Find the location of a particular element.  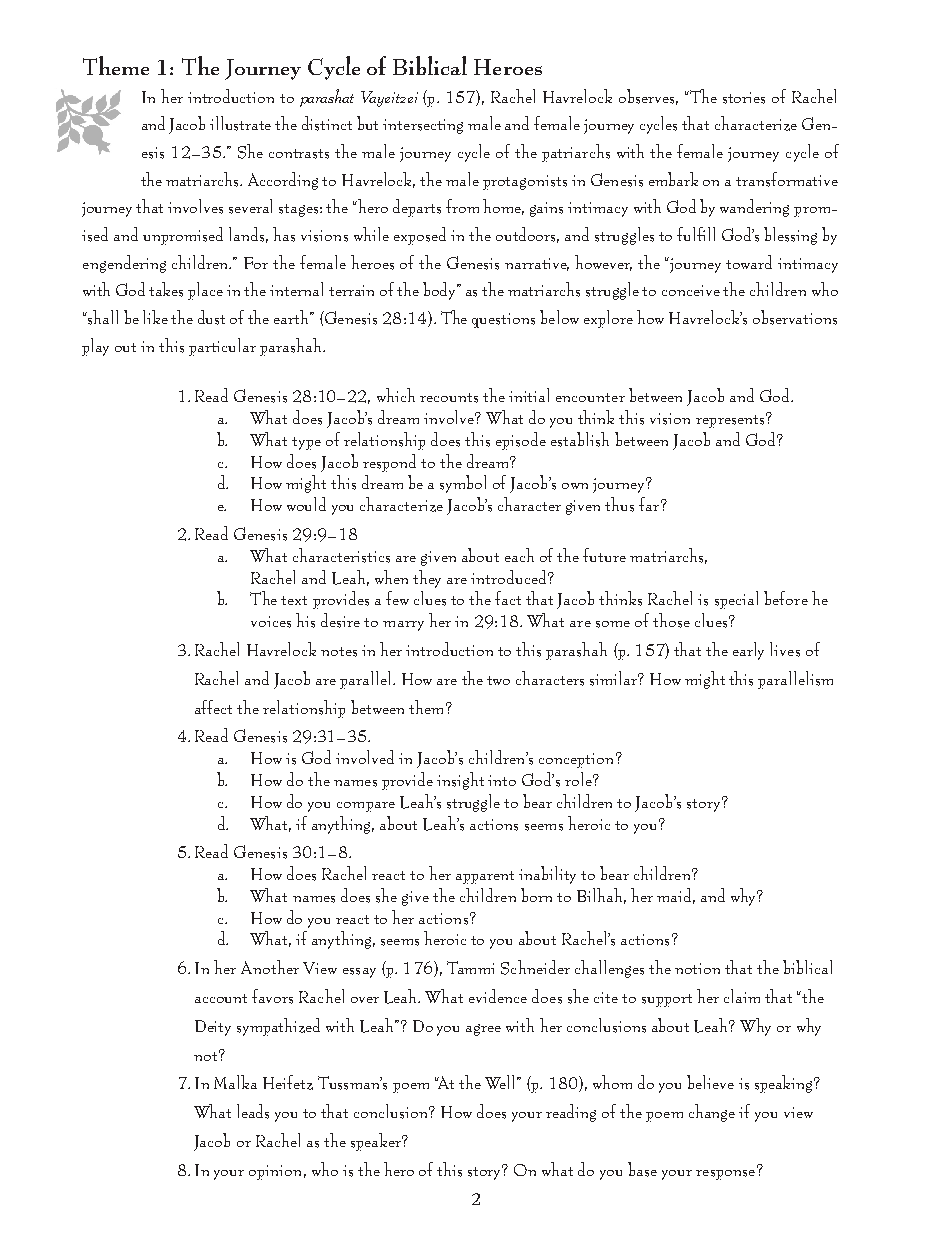

intersecting is located at coordinates (423, 126).
